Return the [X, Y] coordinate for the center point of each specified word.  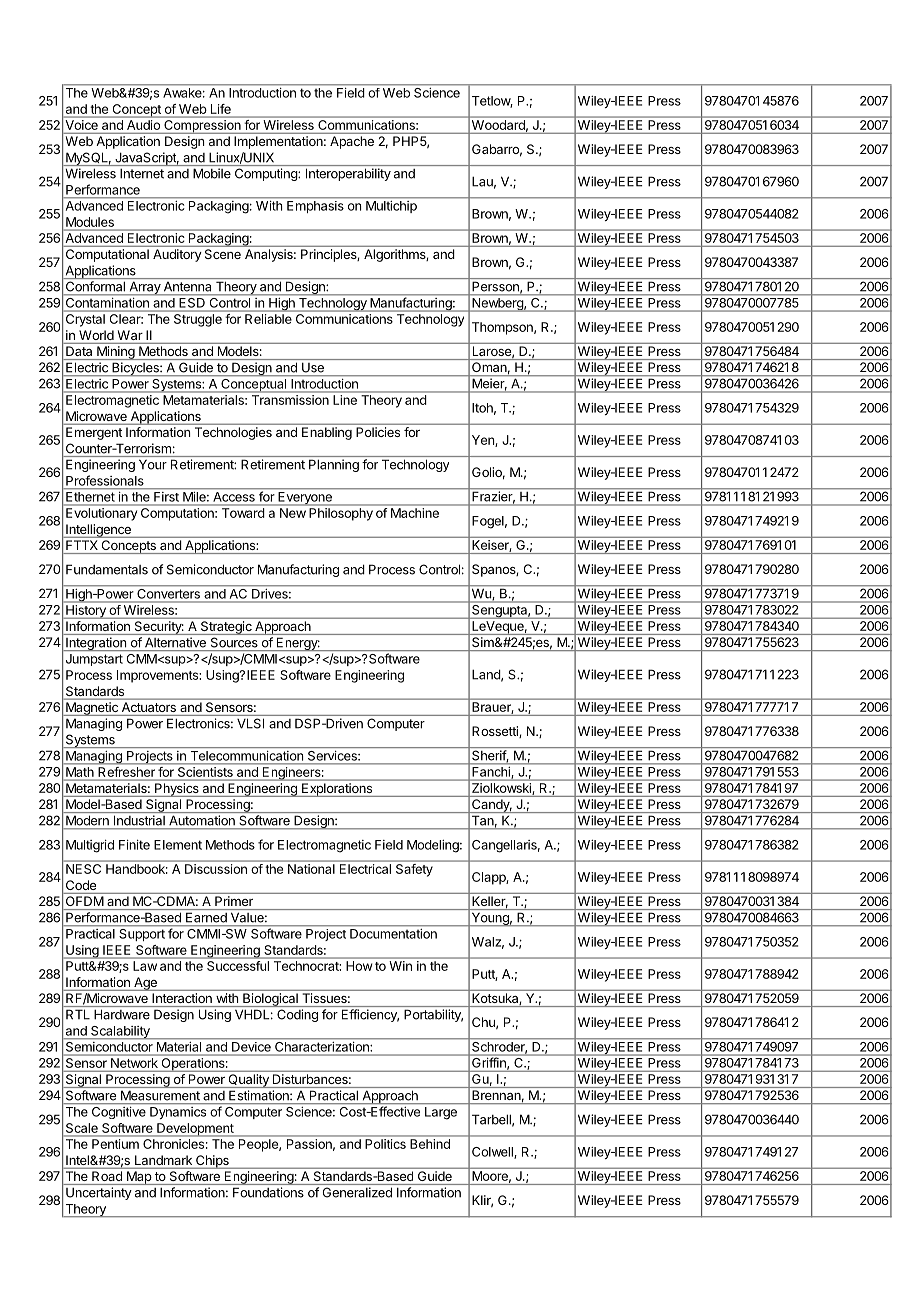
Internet [142, 174]
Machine [415, 513]
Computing [267, 174]
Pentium [115, 1144]
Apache [352, 142]
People [259, 1145]
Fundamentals [107, 569]
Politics [385, 1144]
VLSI [250, 723]
